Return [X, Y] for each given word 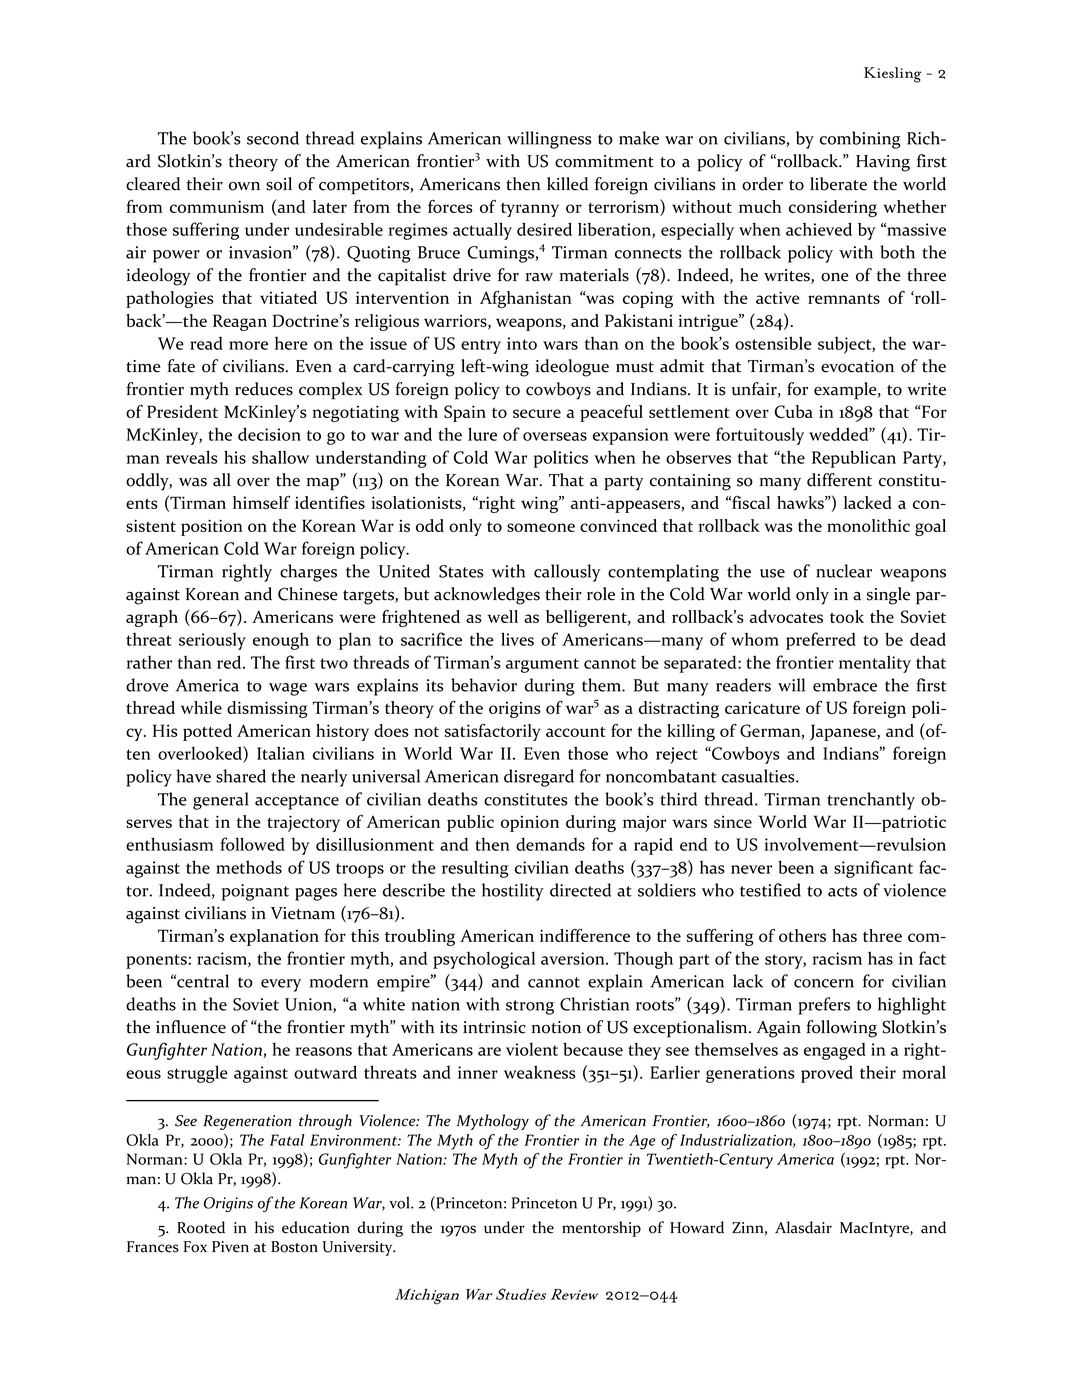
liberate [838, 184]
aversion [574, 958]
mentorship [601, 1229]
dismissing [267, 709]
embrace [845, 685]
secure [537, 413]
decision [269, 434]
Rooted [201, 1227]
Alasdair [803, 1227]
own [244, 186]
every [281, 985]
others [802, 935]
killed [567, 184]
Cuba [794, 411]
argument [542, 665]
